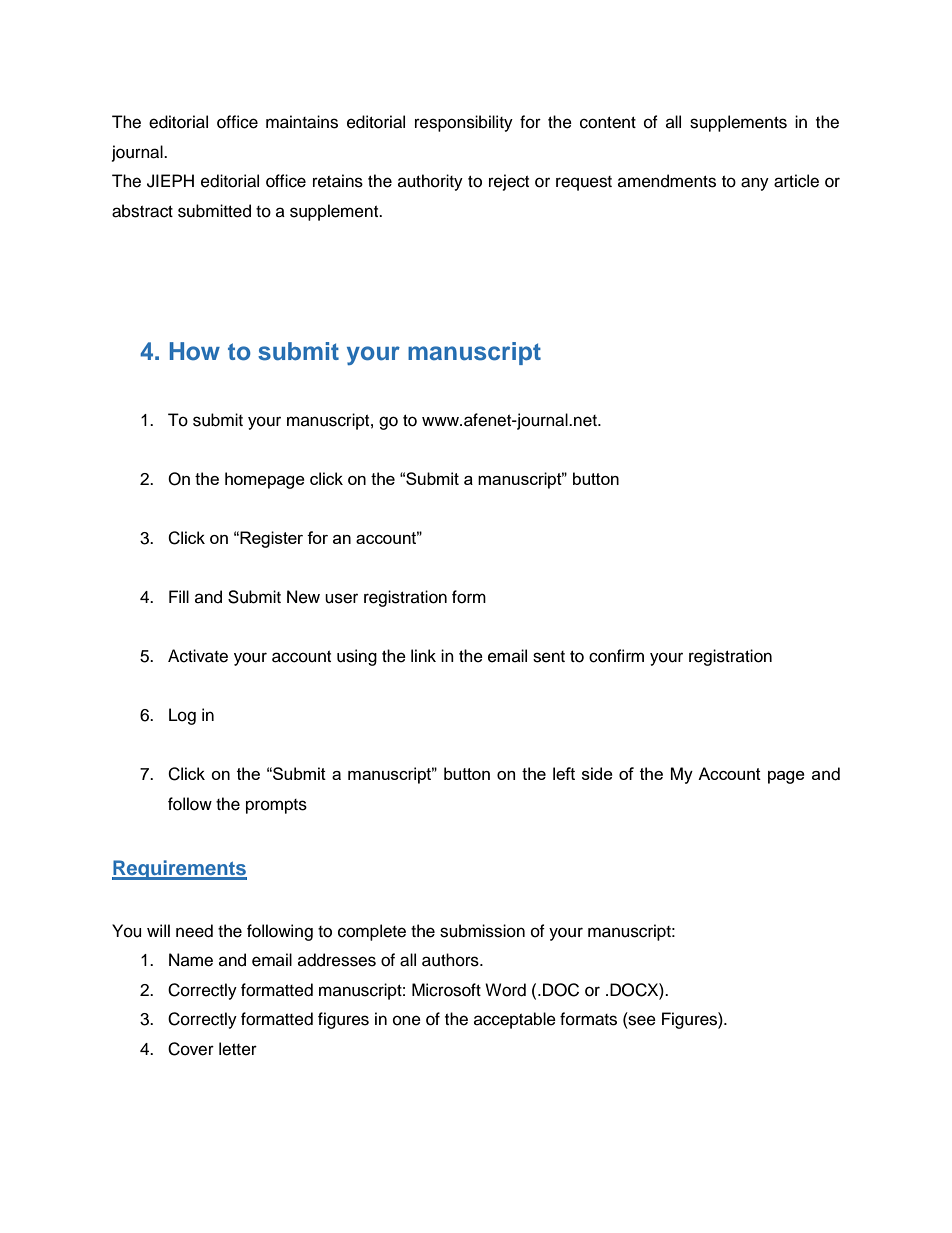 This screenshot has width=952, height=1233. I want to click on Log, so click(182, 716).
